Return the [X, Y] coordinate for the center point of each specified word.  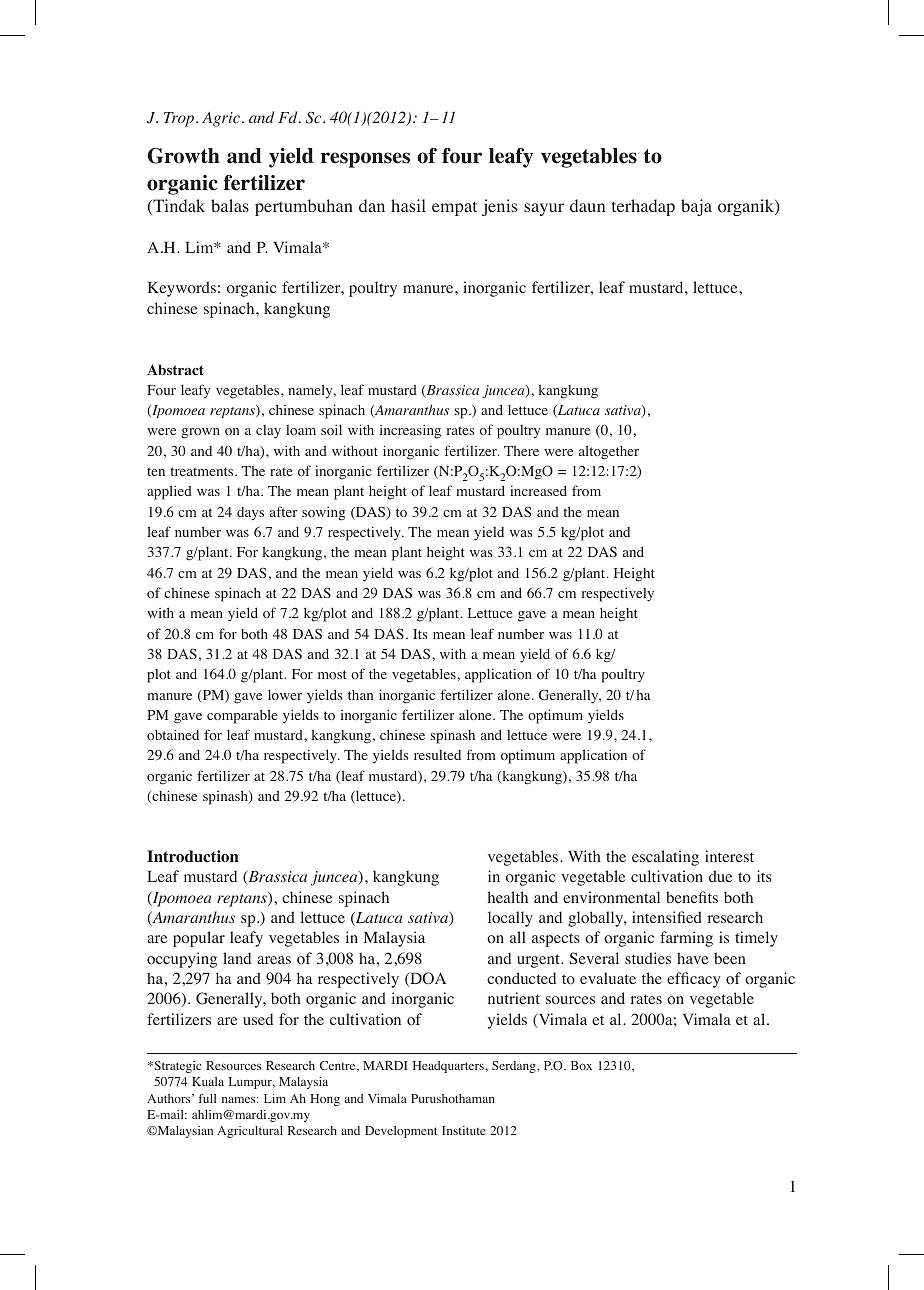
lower [285, 694]
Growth [184, 156]
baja [696, 207]
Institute [464, 1130]
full [207, 1098]
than [360, 695]
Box [581, 1065]
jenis [499, 207]
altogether [609, 452]
